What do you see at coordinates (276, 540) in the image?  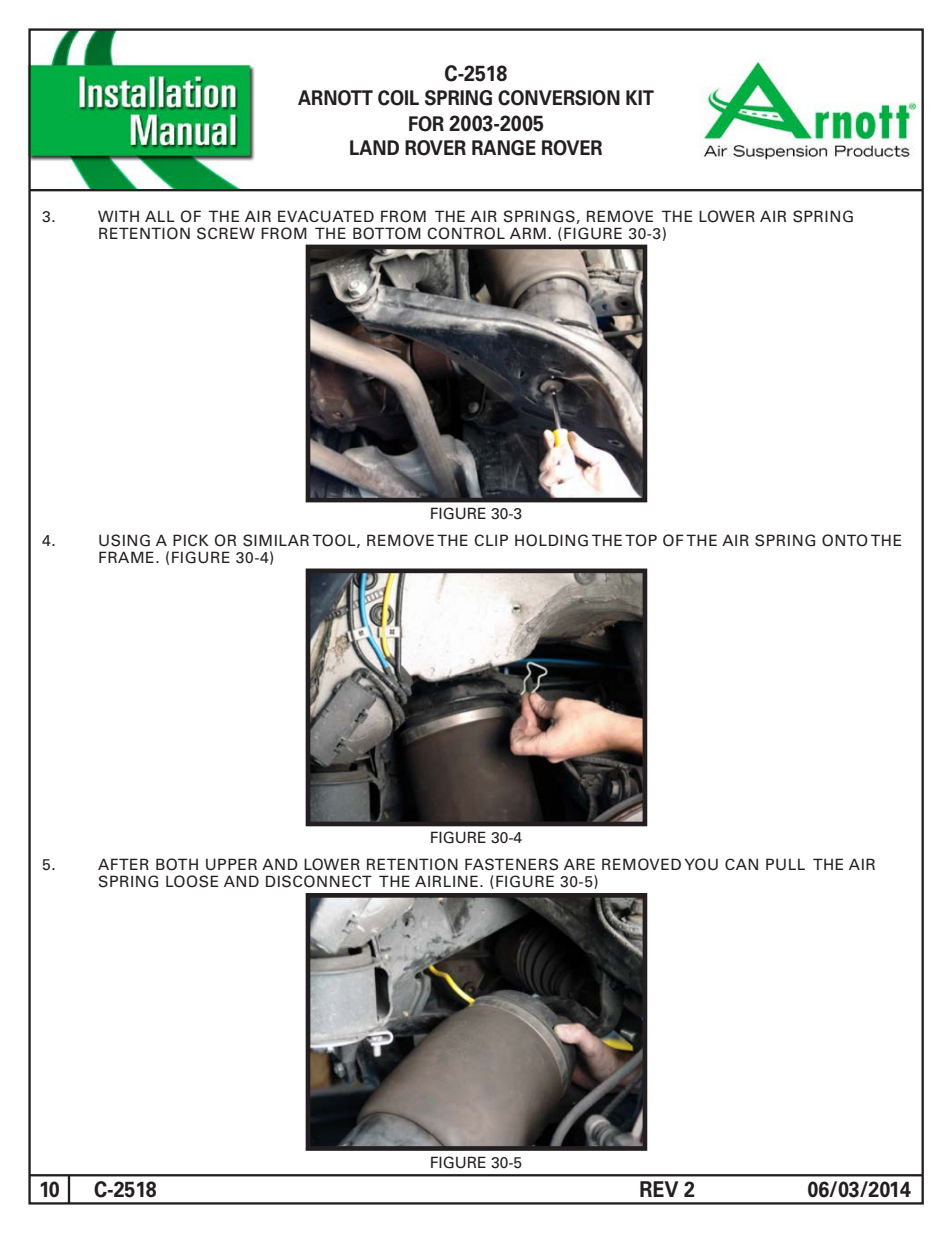 I see `SIMILAR` at bounding box center [276, 540].
